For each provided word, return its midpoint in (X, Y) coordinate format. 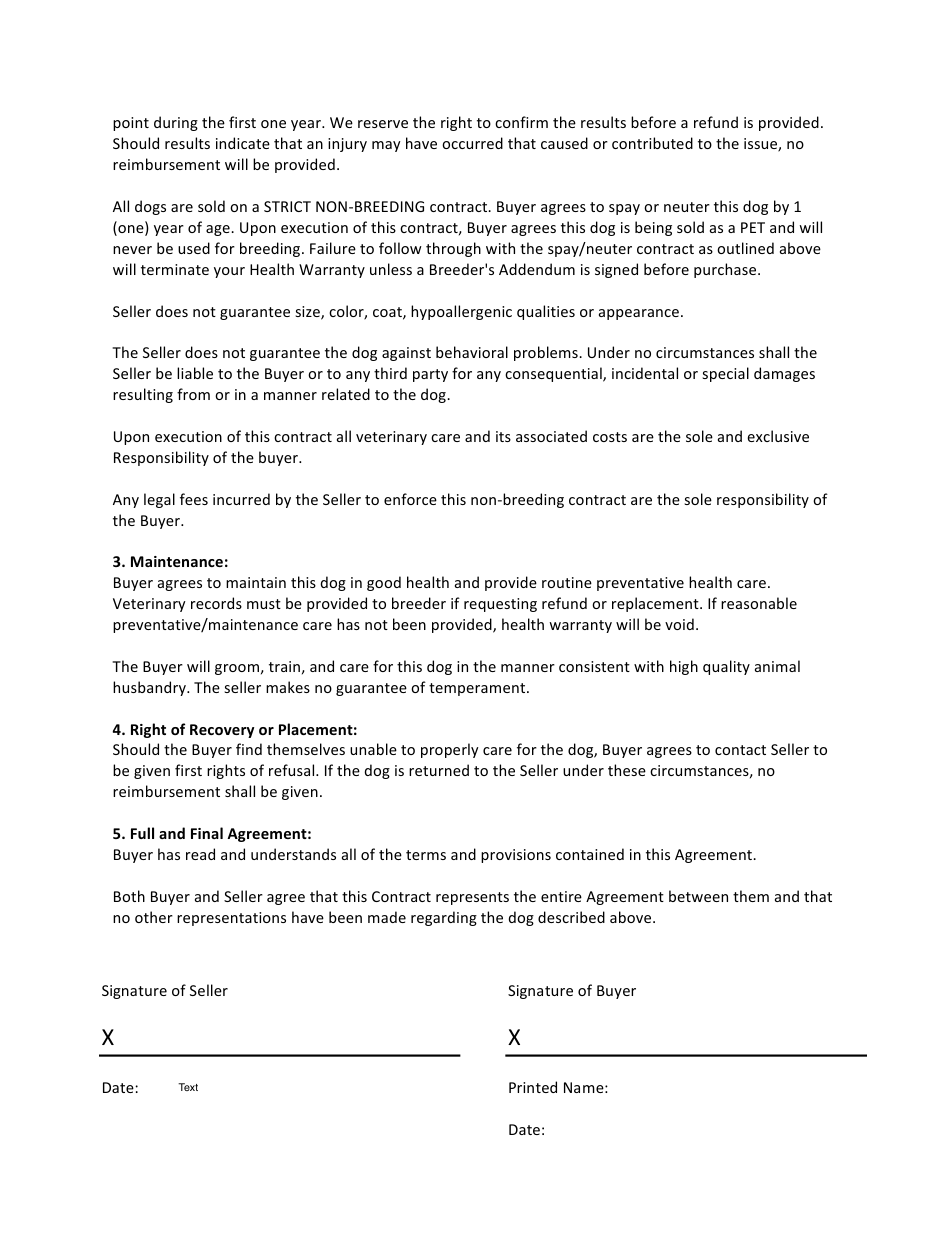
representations (231, 919)
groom (237, 669)
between (698, 896)
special (725, 374)
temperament (478, 689)
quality (726, 667)
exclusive (778, 436)
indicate (243, 143)
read (200, 854)
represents (472, 898)
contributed (652, 143)
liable (195, 373)
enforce (410, 499)
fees (194, 499)
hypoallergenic (461, 312)
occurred (472, 143)
